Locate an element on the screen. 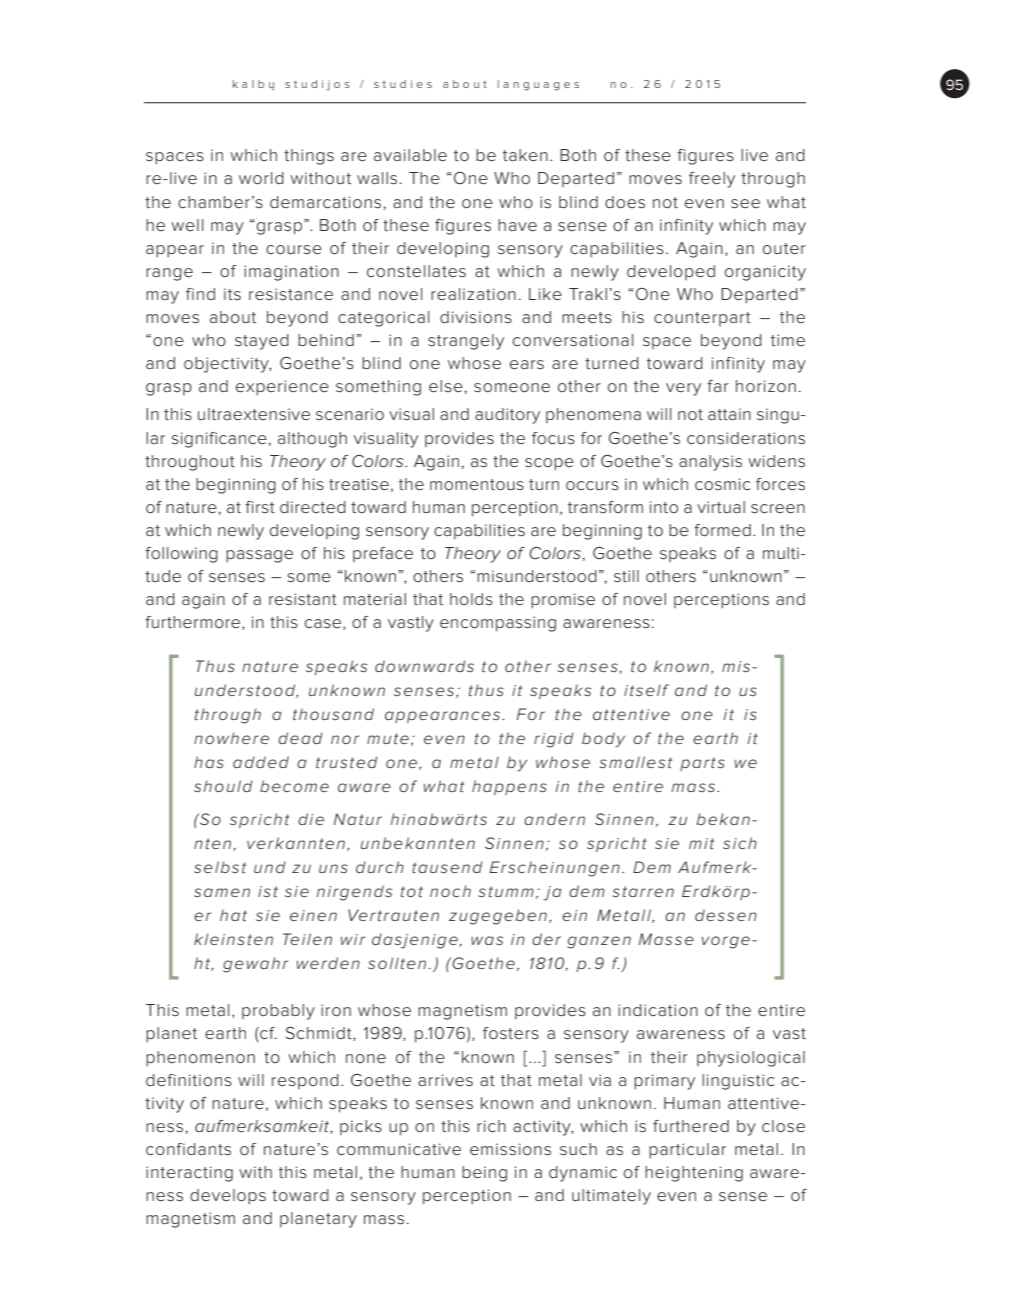  encompassing is located at coordinates (498, 624).
